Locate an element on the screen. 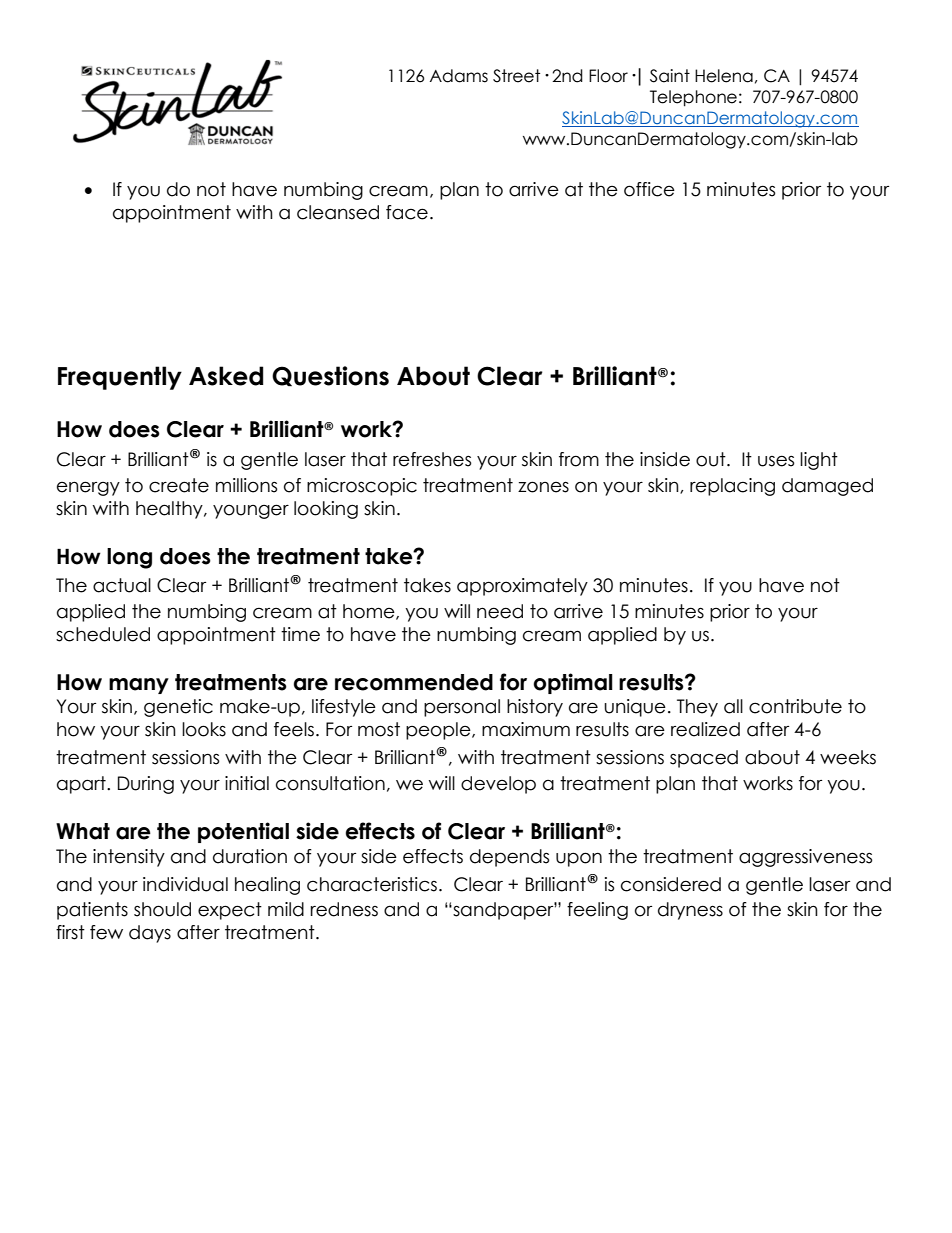  personal is located at coordinates (462, 708).
